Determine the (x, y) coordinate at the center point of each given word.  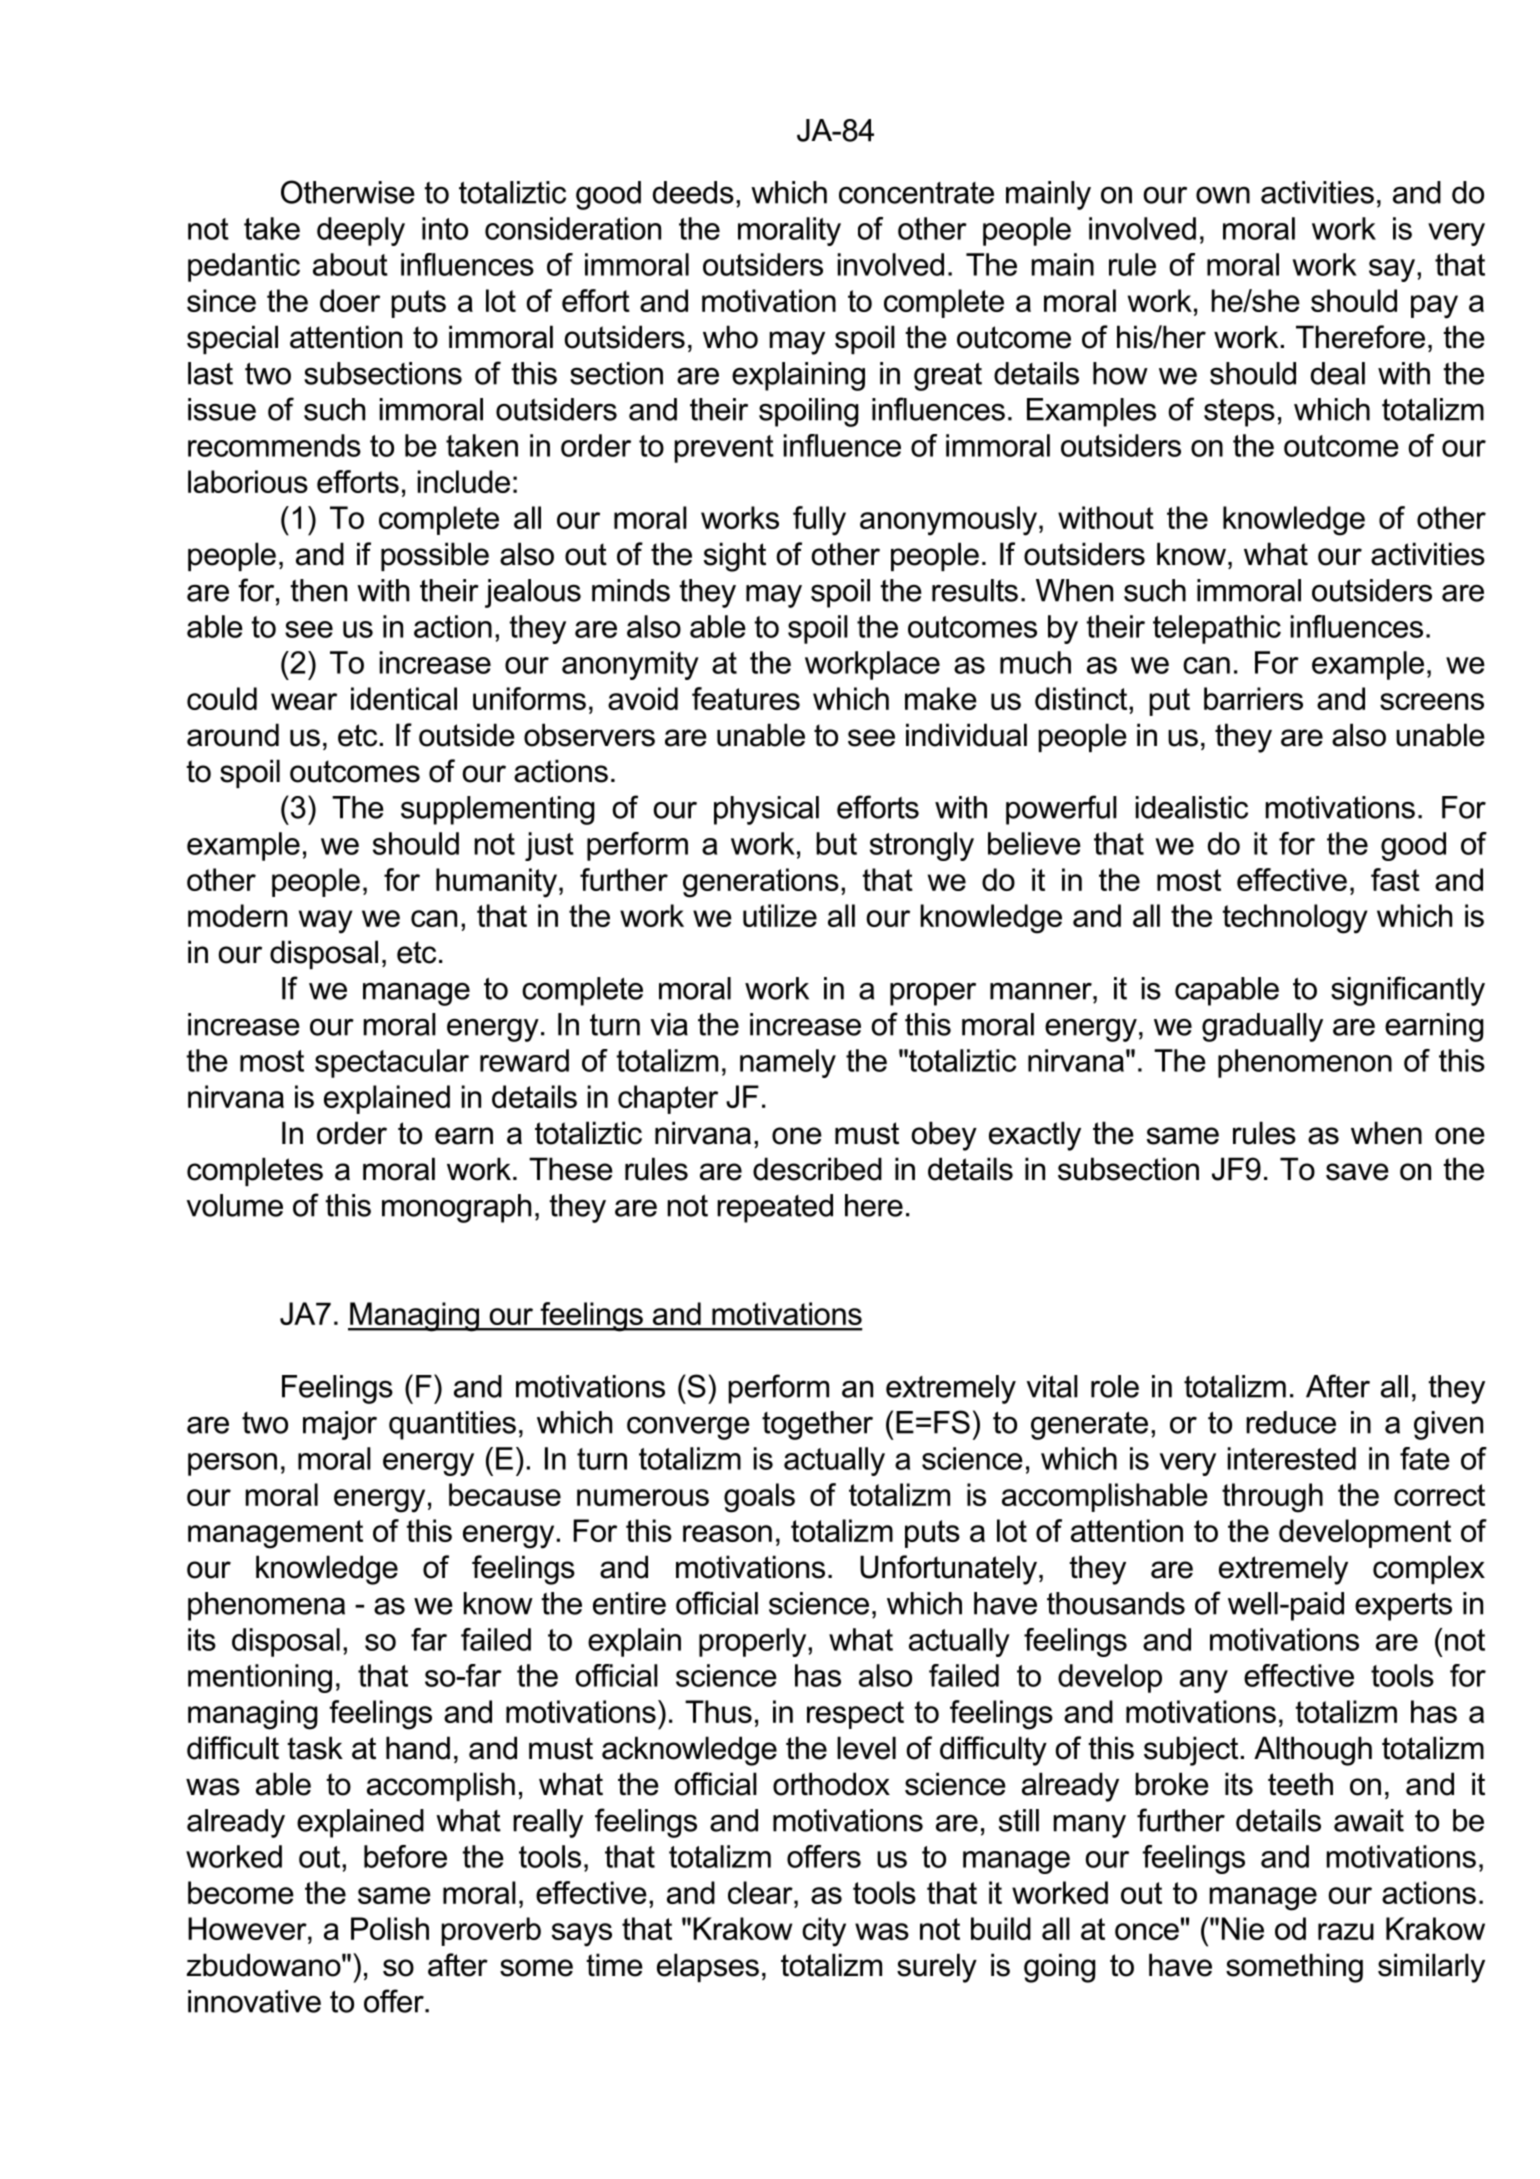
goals (759, 1498)
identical (404, 698)
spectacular (392, 1063)
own (1223, 195)
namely (788, 1063)
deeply (361, 231)
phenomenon (1305, 1063)
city (824, 1932)
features (746, 698)
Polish (390, 1928)
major (340, 1425)
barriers (1253, 698)
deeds (693, 192)
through (1272, 1498)
